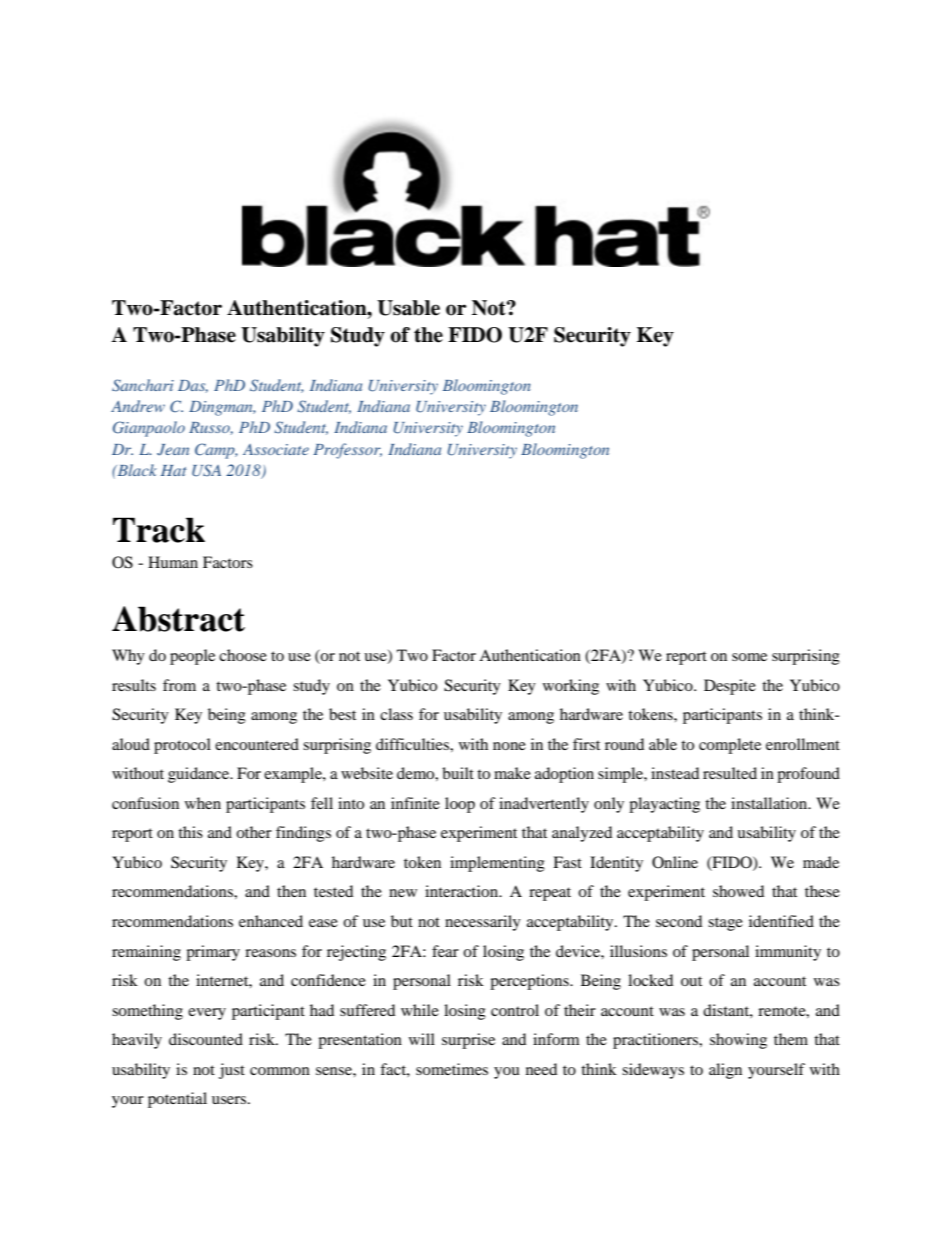 The width and height of the image is (952, 1233). What do you see at coordinates (232, 1071) in the image?
I see `just` at bounding box center [232, 1071].
